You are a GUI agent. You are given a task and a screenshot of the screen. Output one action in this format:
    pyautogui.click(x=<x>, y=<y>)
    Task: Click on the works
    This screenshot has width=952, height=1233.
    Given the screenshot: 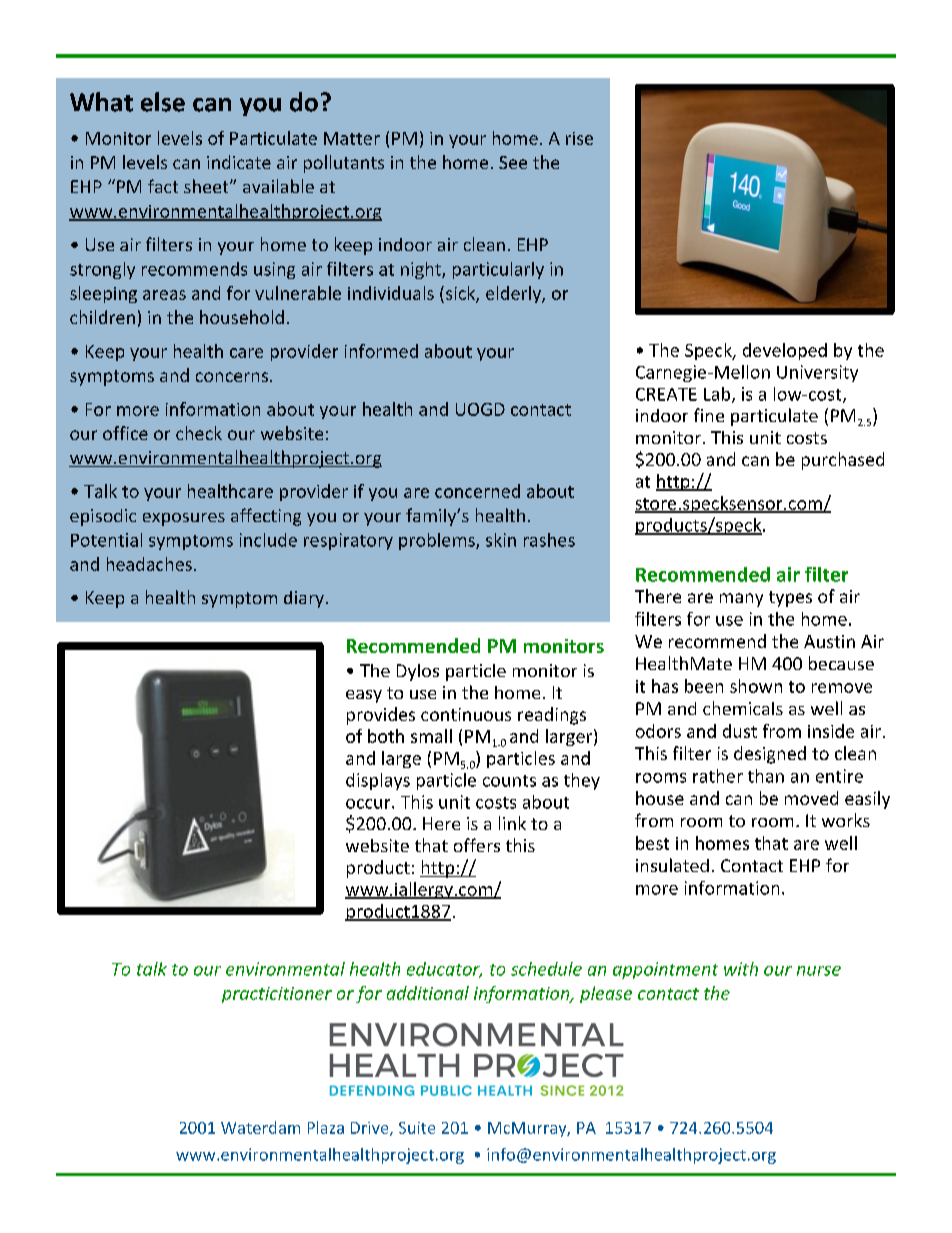 What is the action you would take?
    pyautogui.click(x=846, y=820)
